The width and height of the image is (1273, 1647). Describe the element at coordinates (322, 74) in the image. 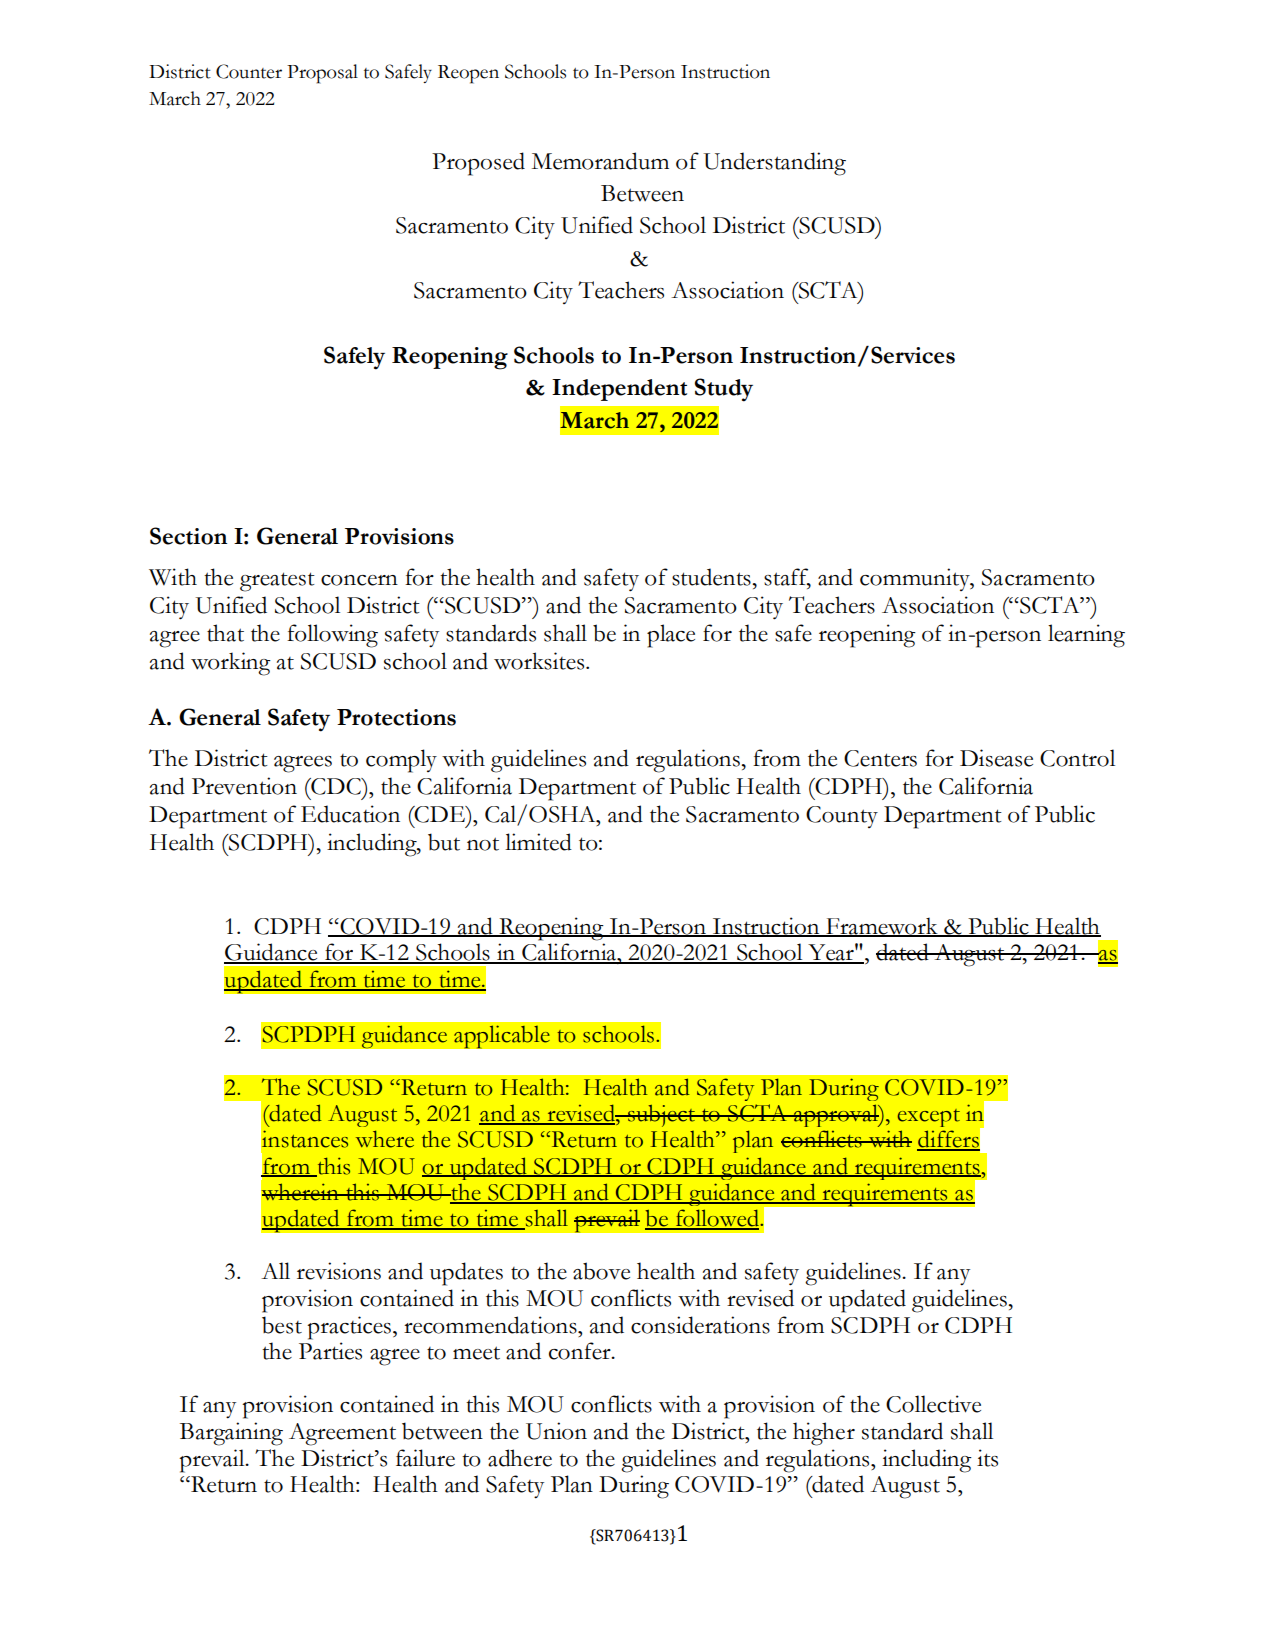

I see `Proposal` at that location.
